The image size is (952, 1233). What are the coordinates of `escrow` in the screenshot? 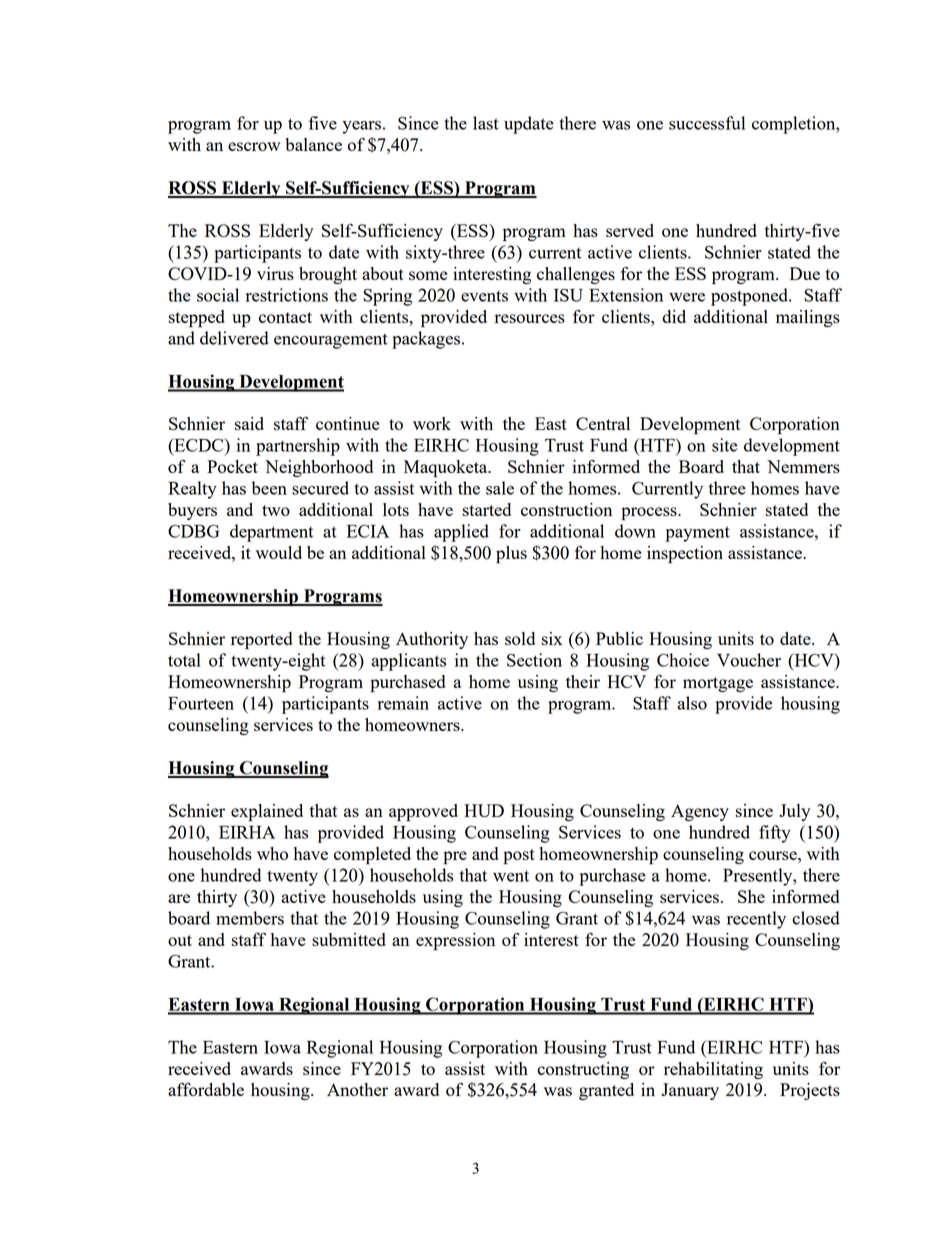 It's located at (254, 146).
